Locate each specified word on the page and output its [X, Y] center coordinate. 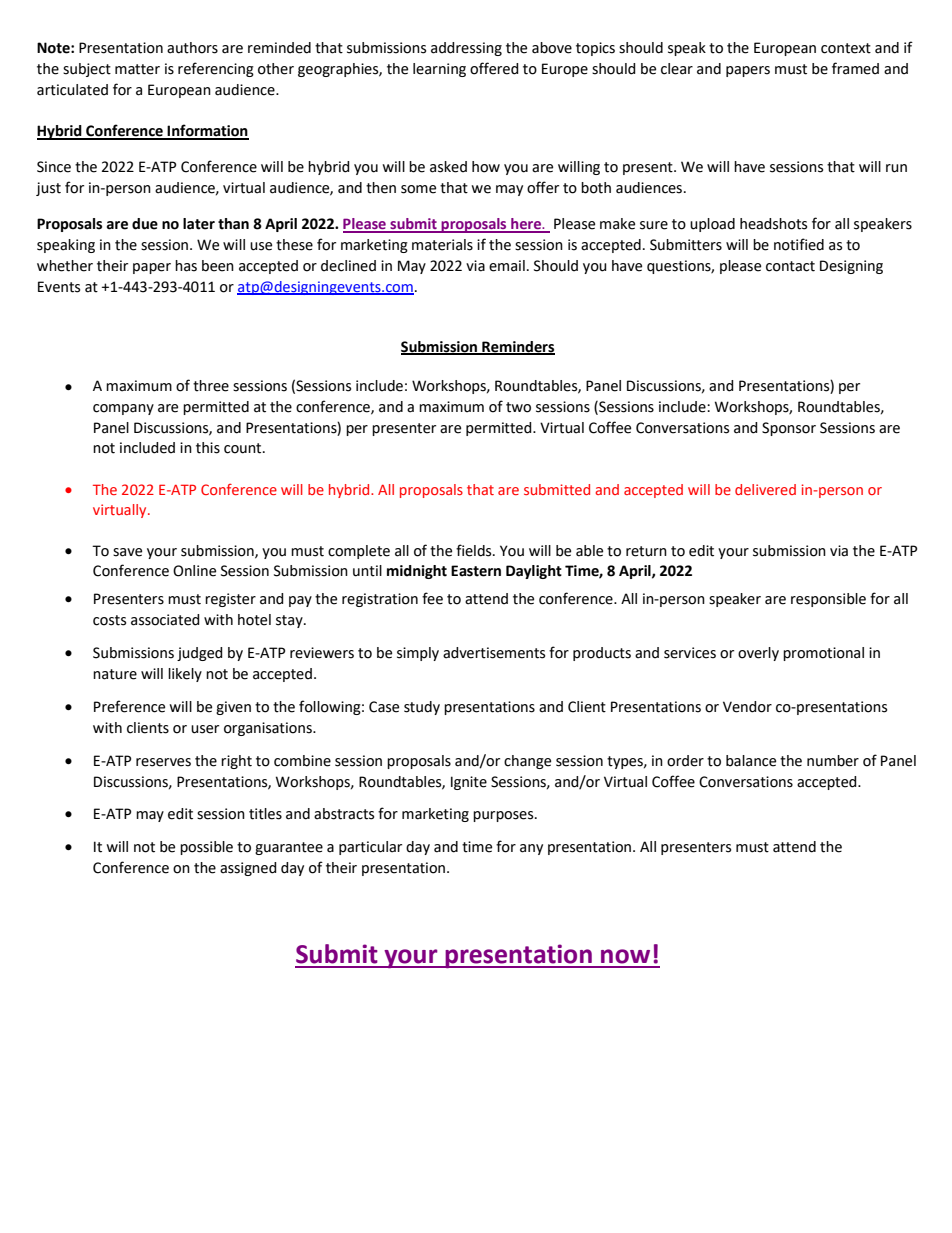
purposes [504, 816]
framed [855, 68]
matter [137, 69]
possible [206, 848]
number [833, 761]
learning [439, 70]
